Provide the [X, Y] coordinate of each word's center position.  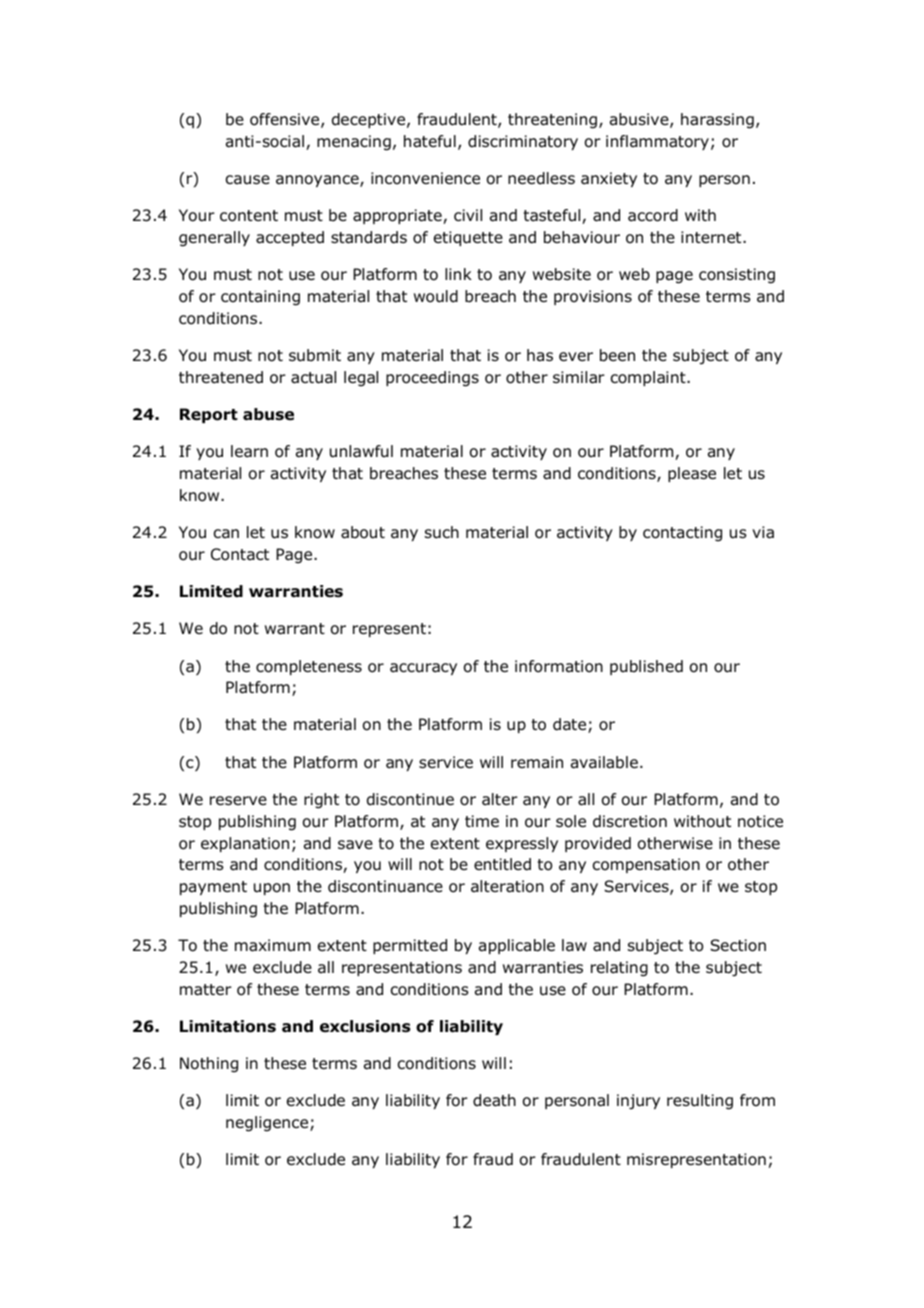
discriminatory [523, 142]
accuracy [423, 669]
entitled [502, 864]
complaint [649, 378]
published [646, 667]
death [494, 1100]
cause [248, 180]
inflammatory [657, 142]
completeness [309, 667]
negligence [268, 1124]
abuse [268, 414]
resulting [700, 1102]
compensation [646, 865]
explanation [245, 844]
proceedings [432, 379]
